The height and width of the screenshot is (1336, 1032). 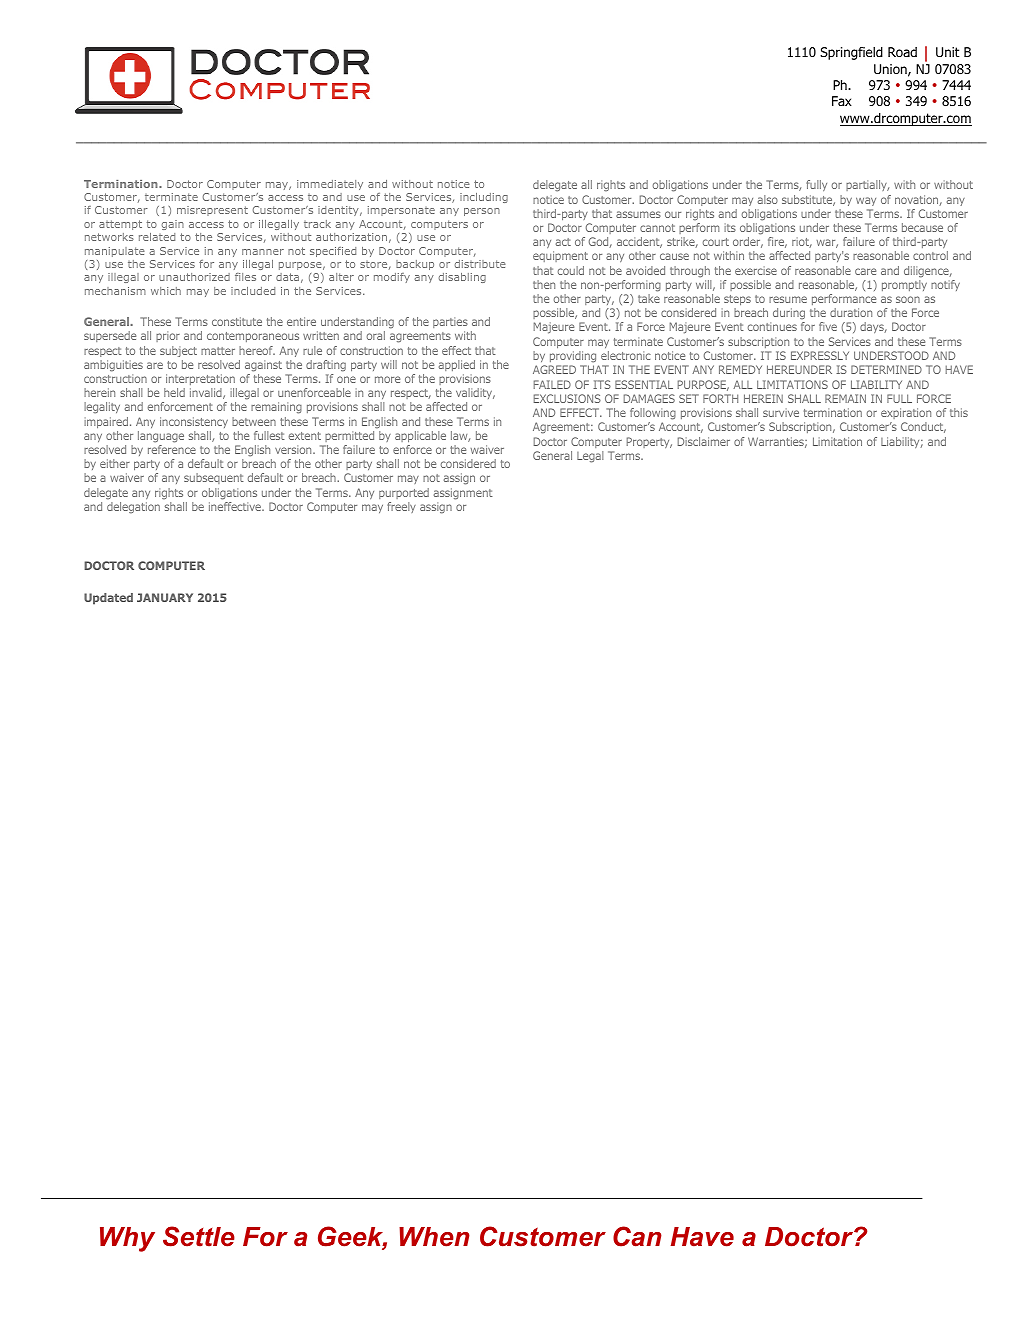 What do you see at coordinates (842, 101) in the screenshot?
I see `Fax` at bounding box center [842, 101].
